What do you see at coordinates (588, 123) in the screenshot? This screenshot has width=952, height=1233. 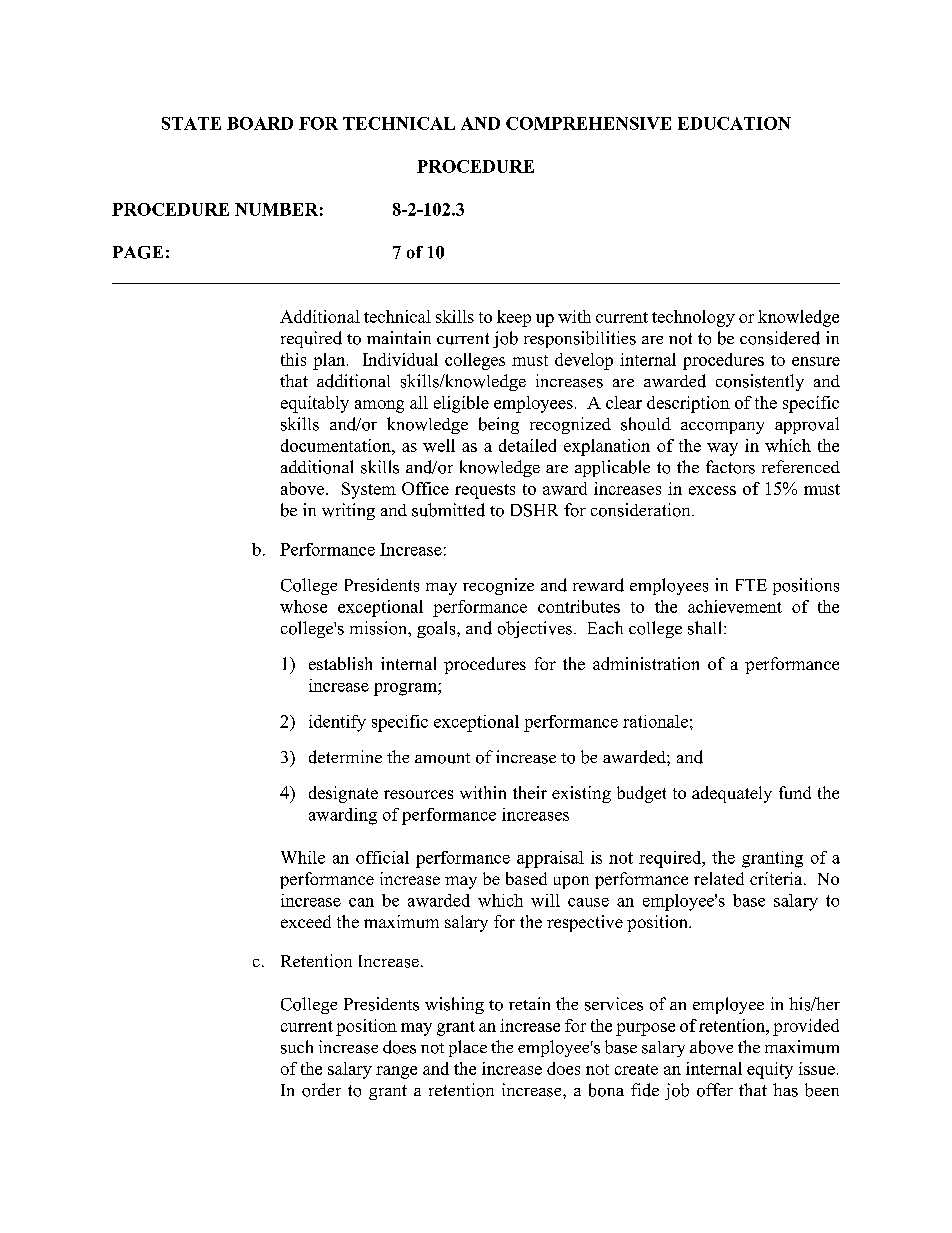 I see `COMPREHENSIVE` at bounding box center [588, 123].
